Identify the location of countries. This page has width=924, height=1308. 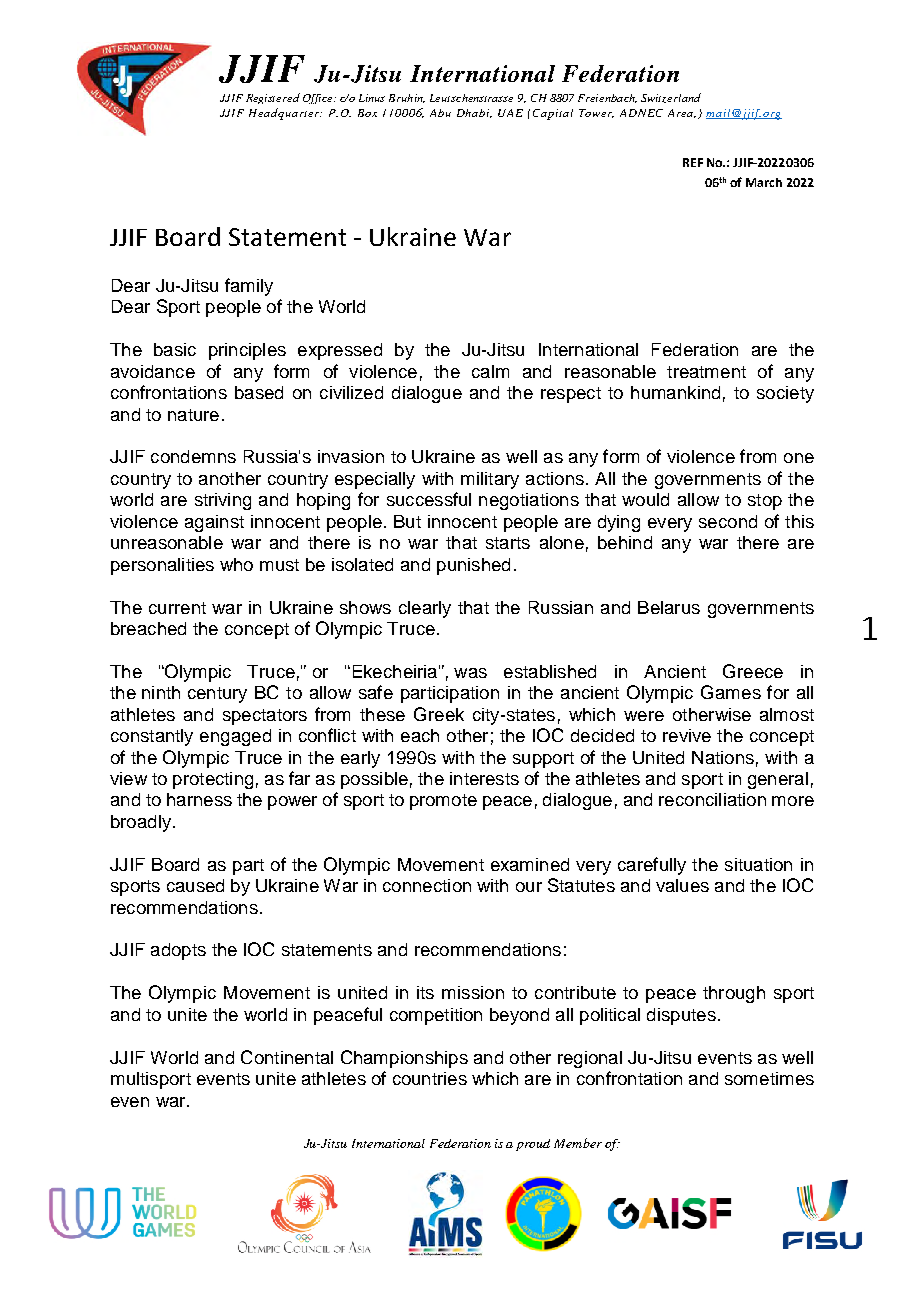
(430, 1078).
